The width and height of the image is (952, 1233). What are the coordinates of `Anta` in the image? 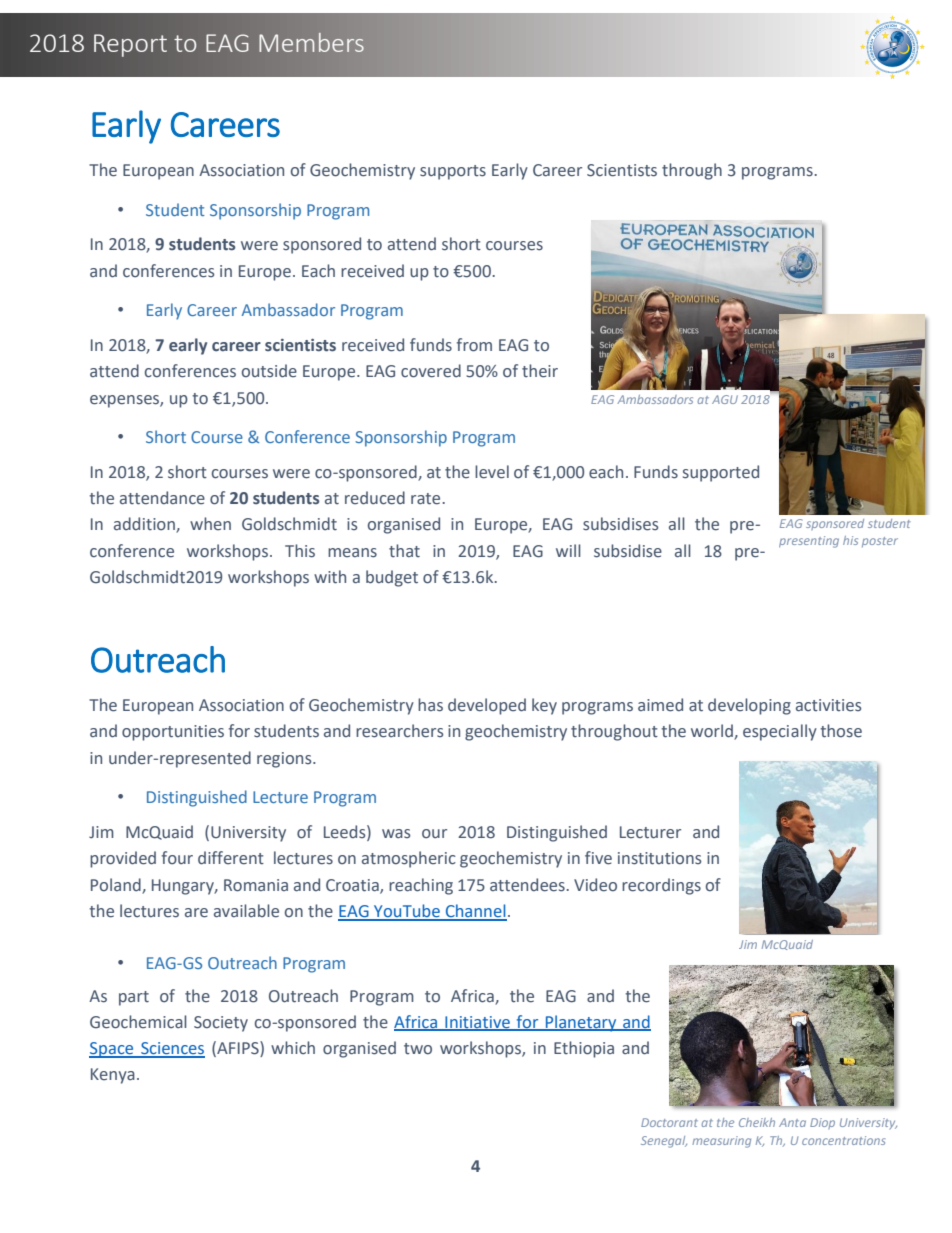 It's located at (792, 1122).
